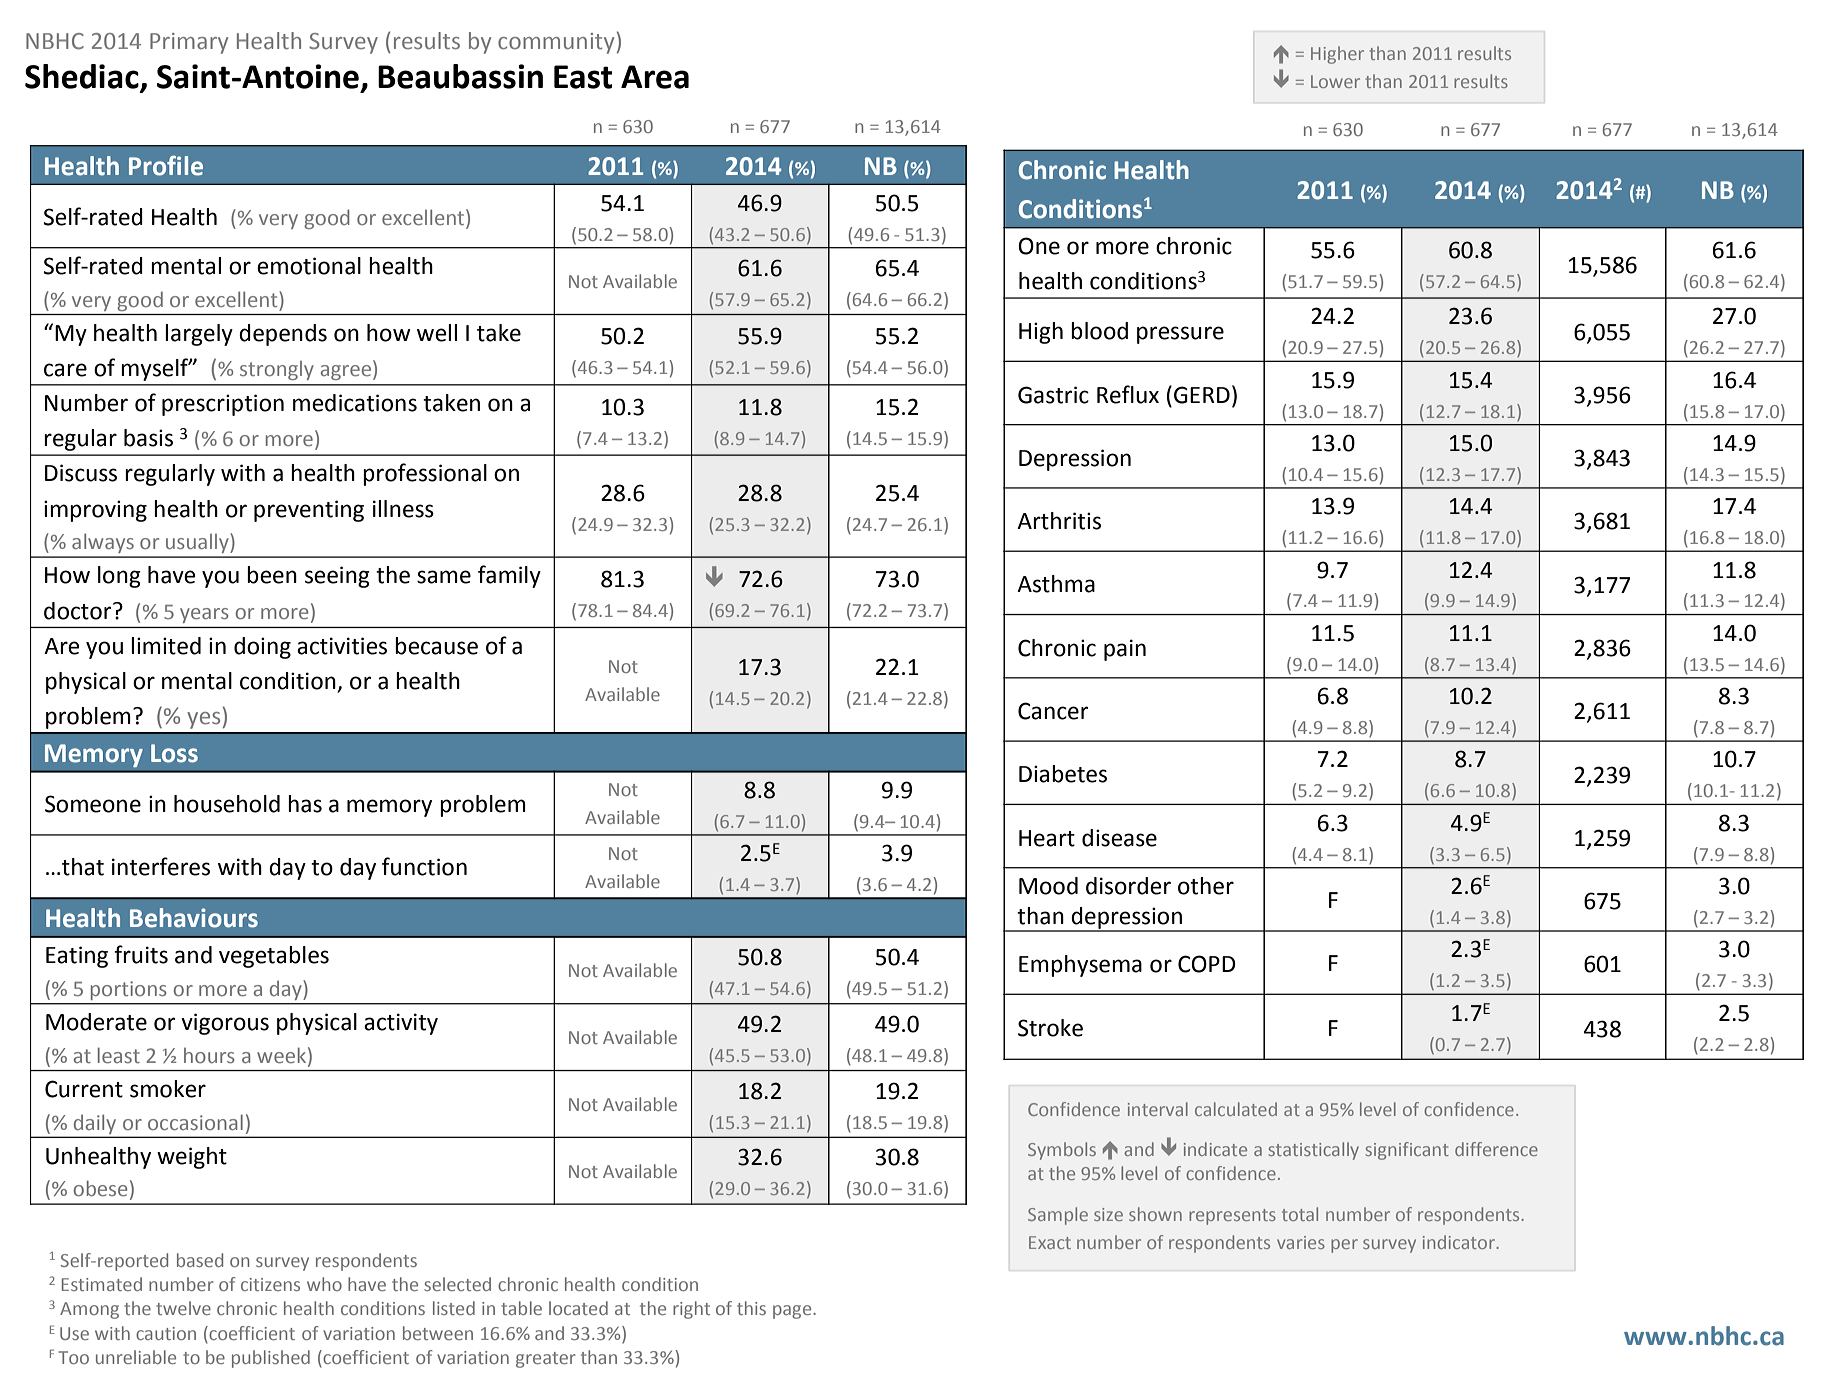 The height and width of the document is (1376, 1835). I want to click on Lower, so click(1335, 81).
